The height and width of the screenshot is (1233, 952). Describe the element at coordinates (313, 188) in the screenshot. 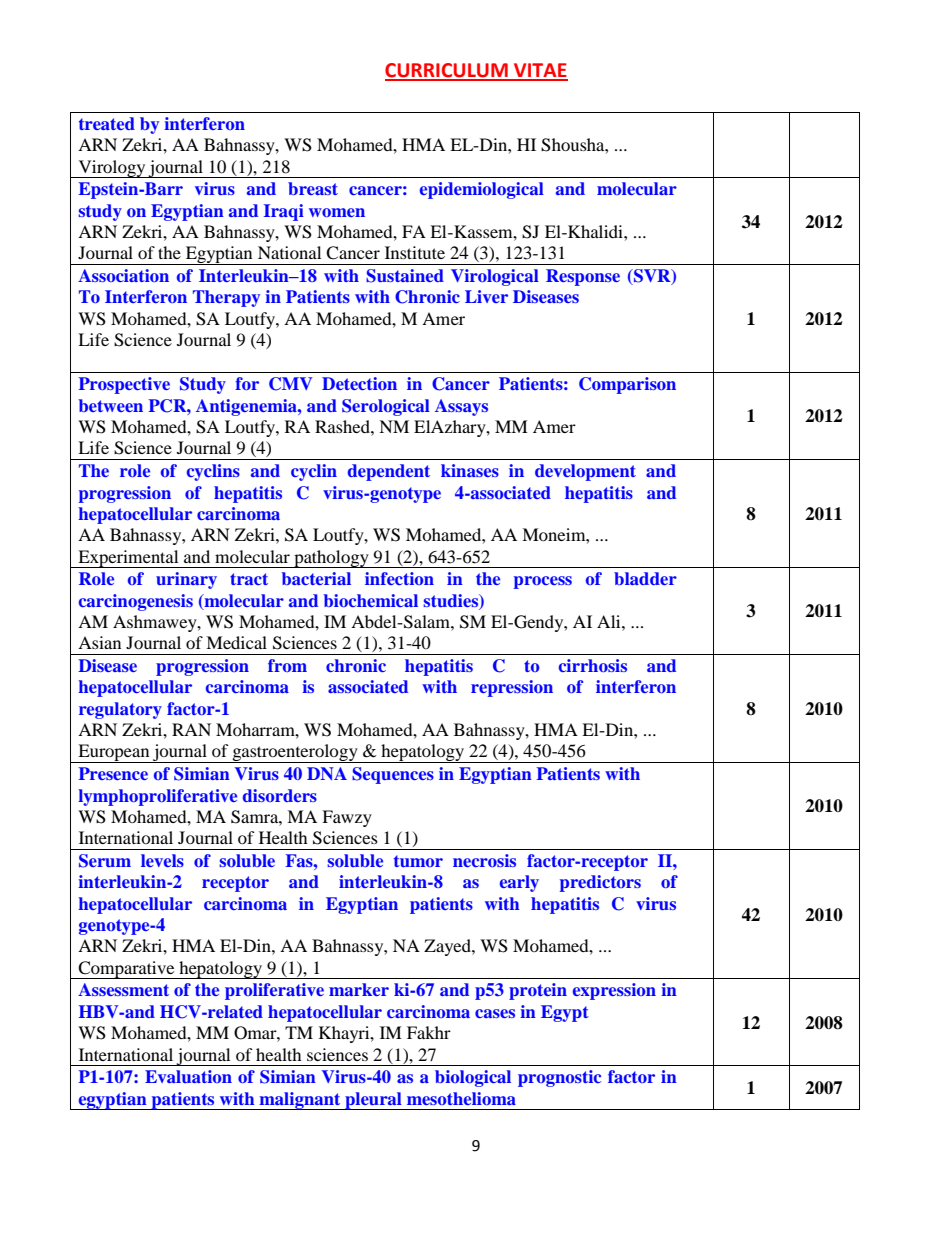

I see `breast` at that location.
